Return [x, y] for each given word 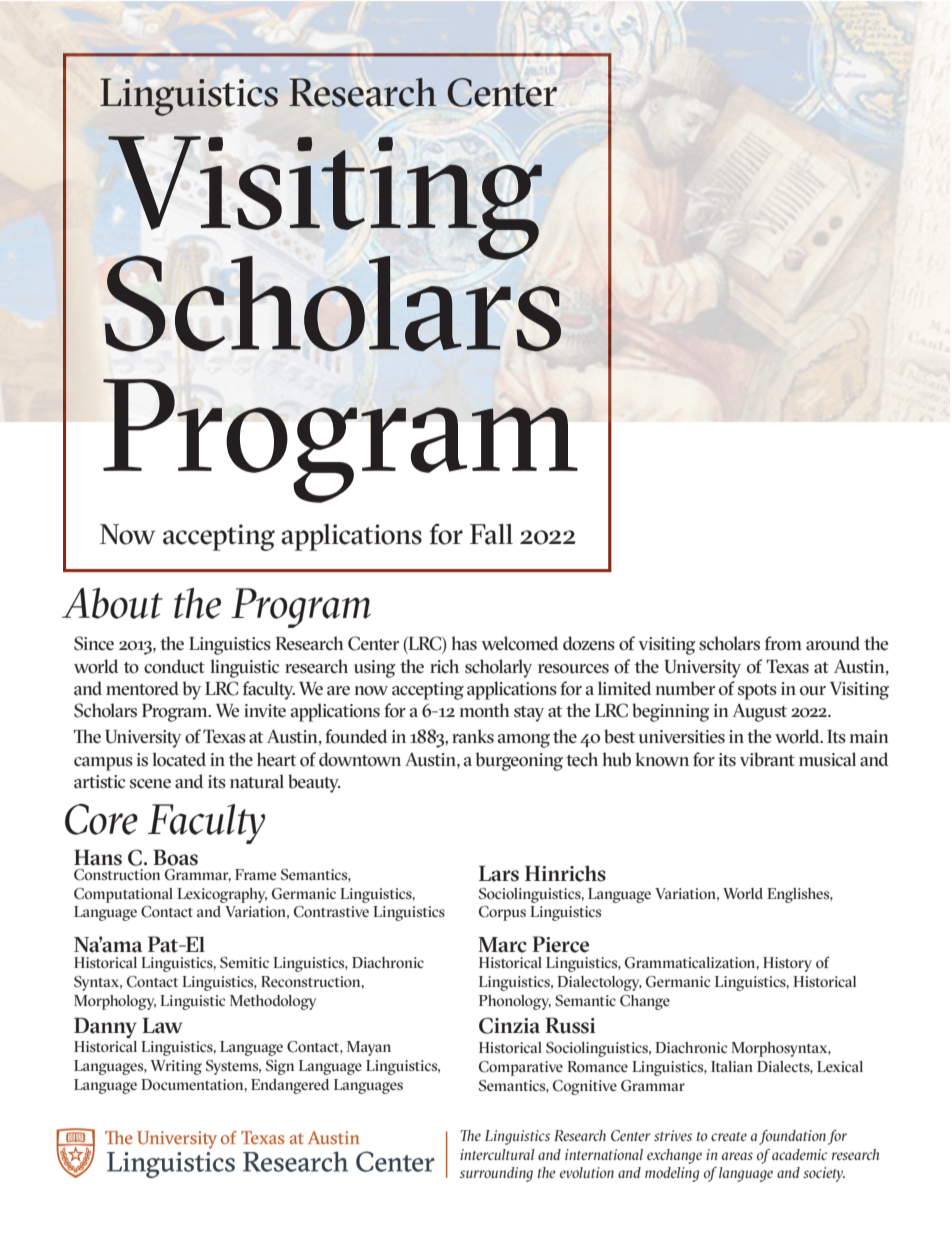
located [179, 759]
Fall [491, 534]
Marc [502, 945]
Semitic [244, 963]
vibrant [767, 759]
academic [799, 1154]
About [112, 603]
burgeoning [519, 761]
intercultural [497, 1154]
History [787, 964]
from [783, 643]
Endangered [290, 1086]
